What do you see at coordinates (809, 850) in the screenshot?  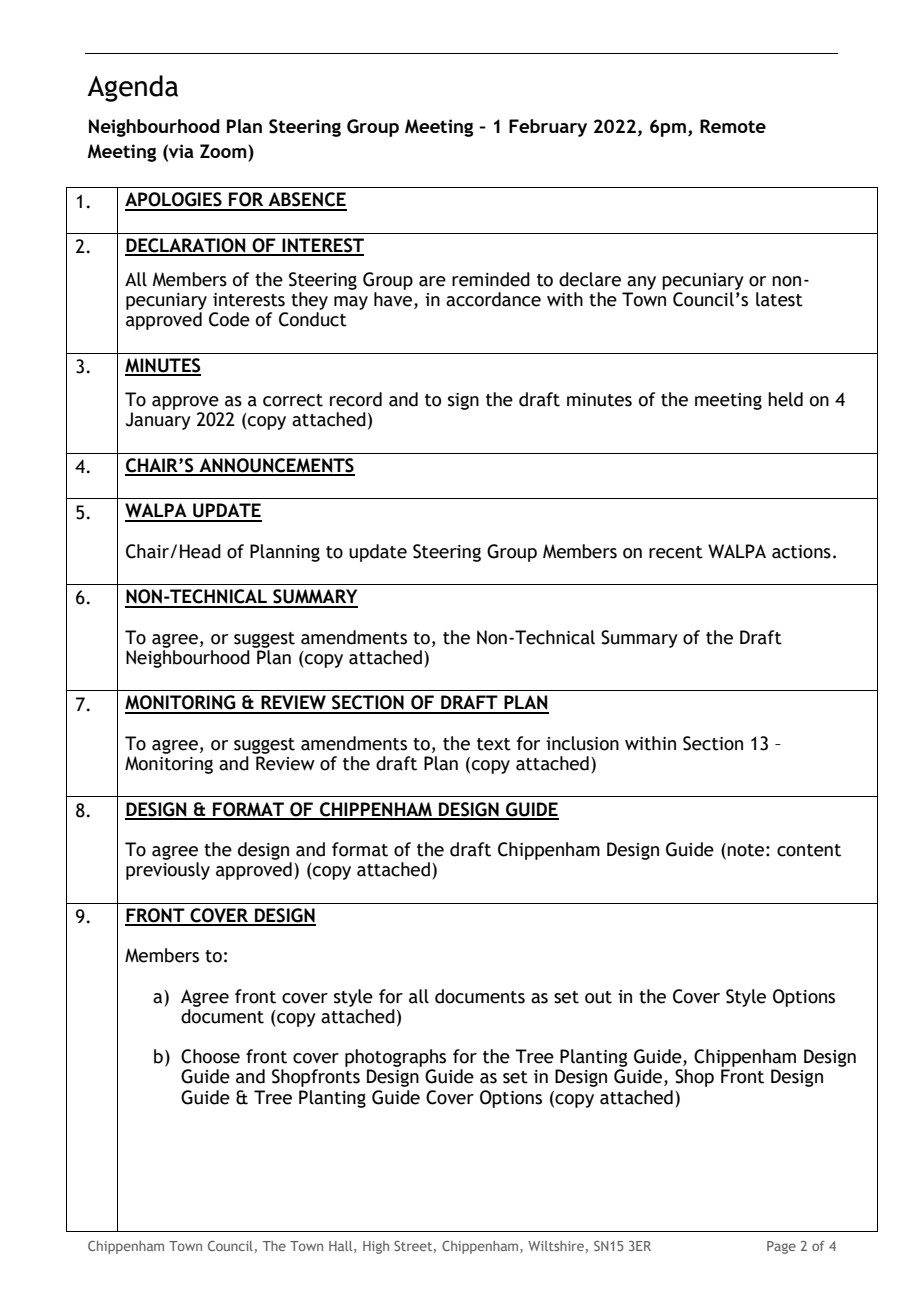 I see `content` at bounding box center [809, 850].
